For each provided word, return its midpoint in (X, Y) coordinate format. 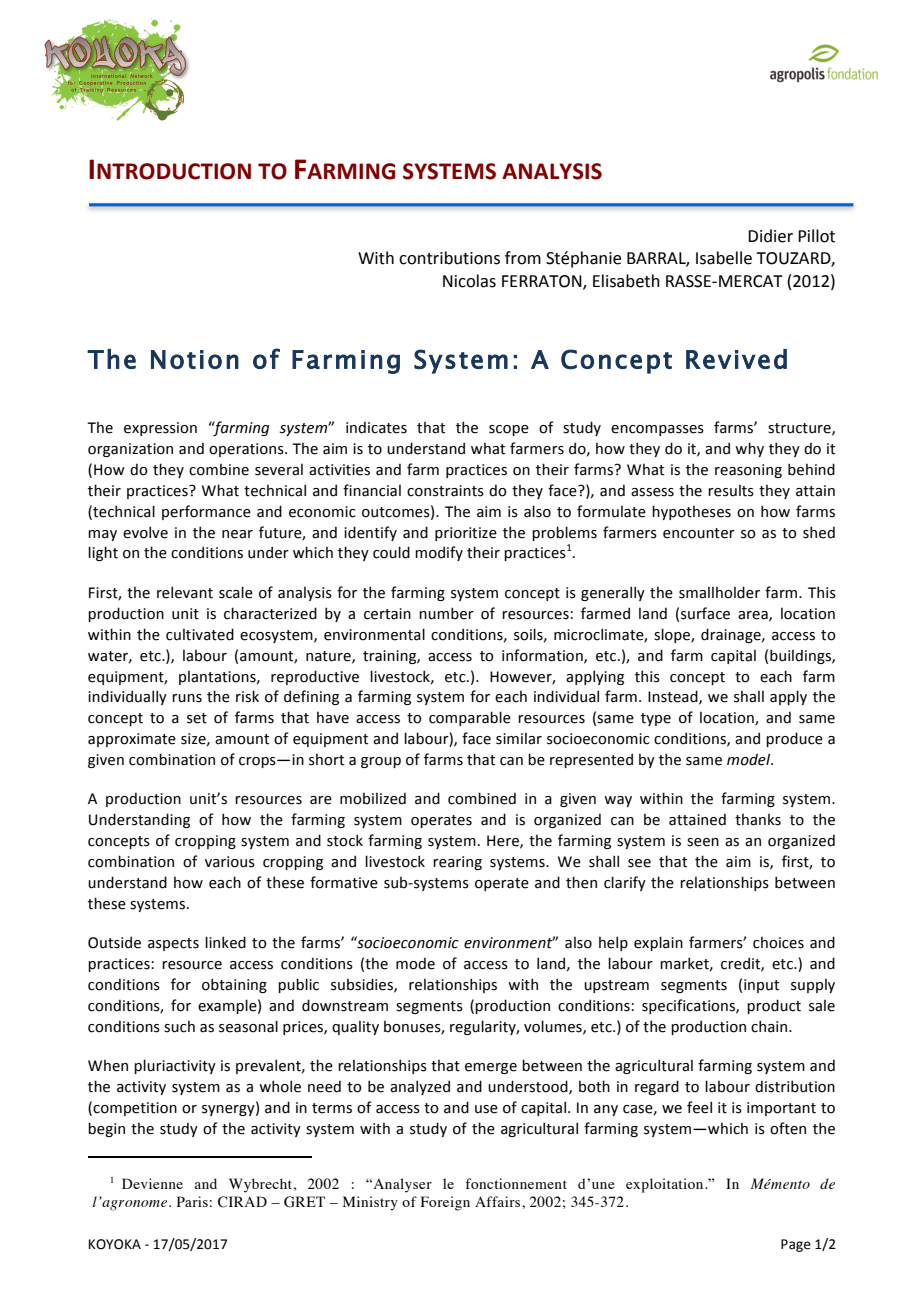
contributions (449, 258)
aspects (173, 944)
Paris (192, 1201)
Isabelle (724, 258)
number (446, 613)
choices (778, 943)
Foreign (445, 1203)
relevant (185, 592)
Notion (195, 359)
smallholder (719, 592)
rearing (457, 863)
